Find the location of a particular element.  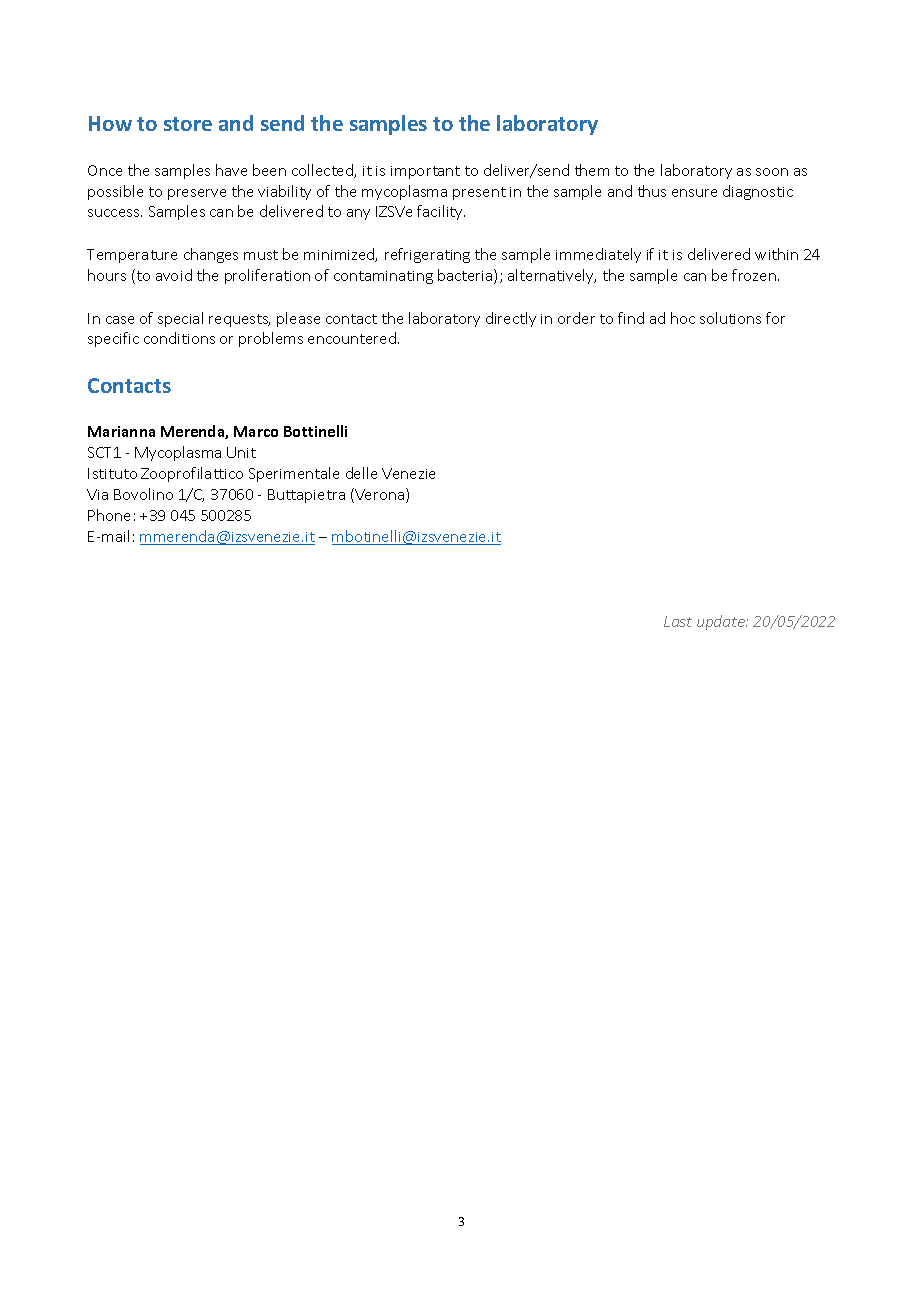

store is located at coordinates (188, 124).
